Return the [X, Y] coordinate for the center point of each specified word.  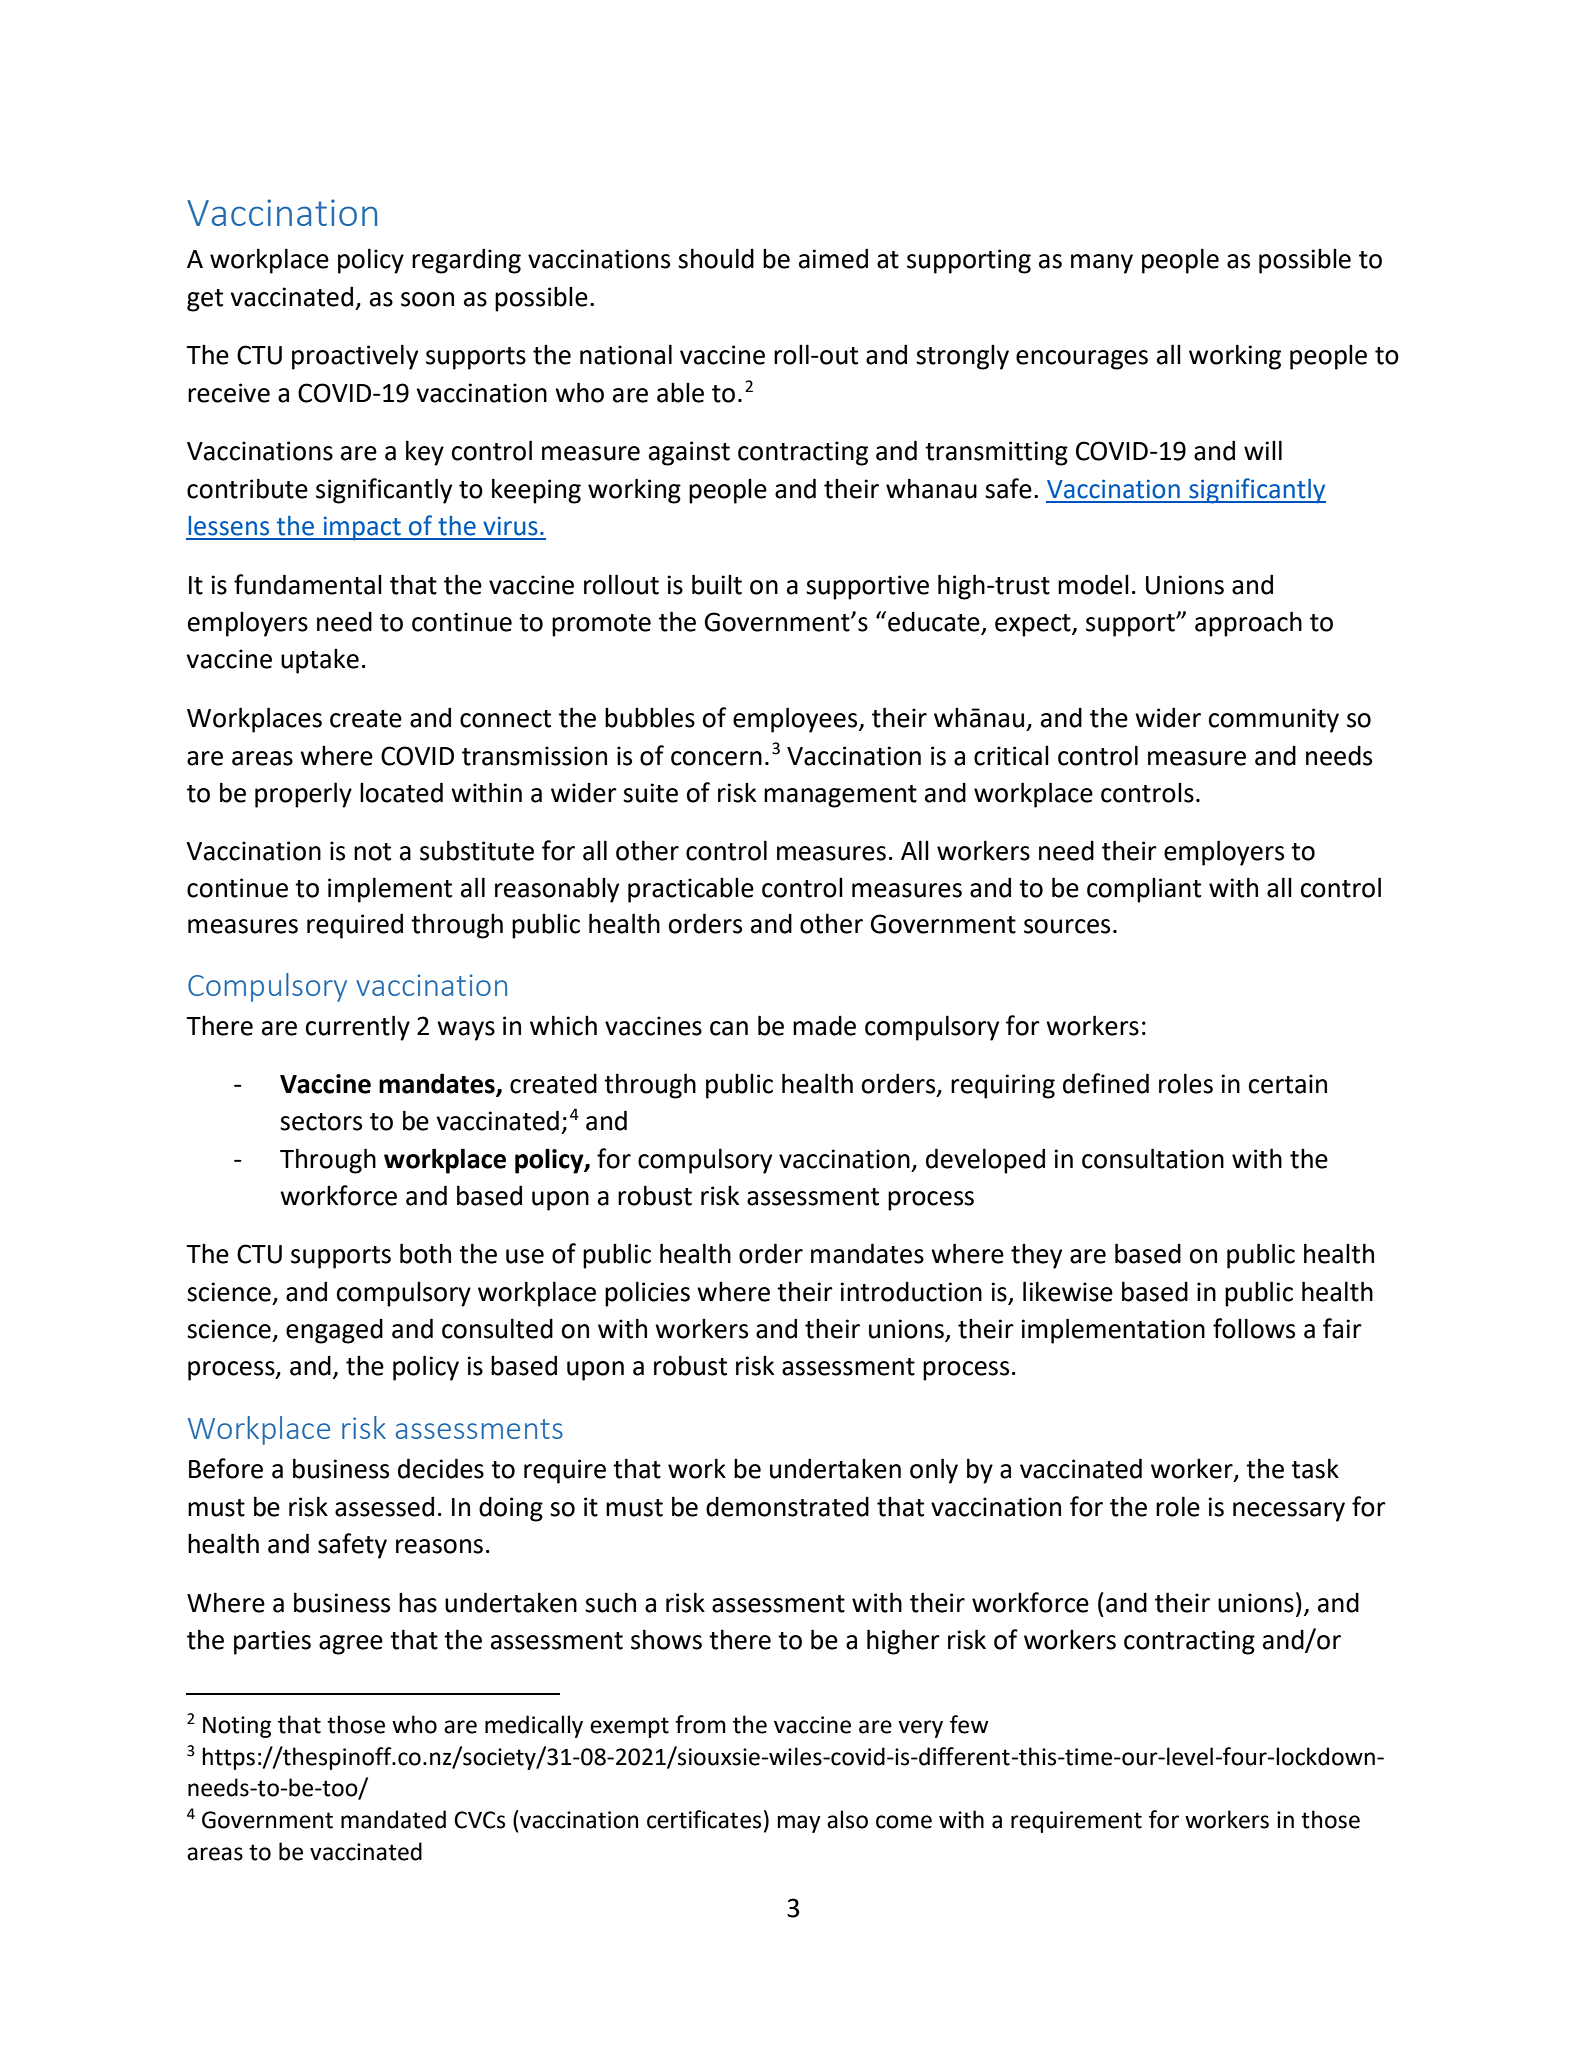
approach [1248, 624]
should [716, 258]
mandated [393, 1819]
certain [1288, 1084]
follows [1254, 1328]
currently [358, 1028]
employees [796, 720]
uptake [320, 661]
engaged [334, 1331]
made [824, 1025]
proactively [355, 357]
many [1102, 264]
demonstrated [787, 1506]
